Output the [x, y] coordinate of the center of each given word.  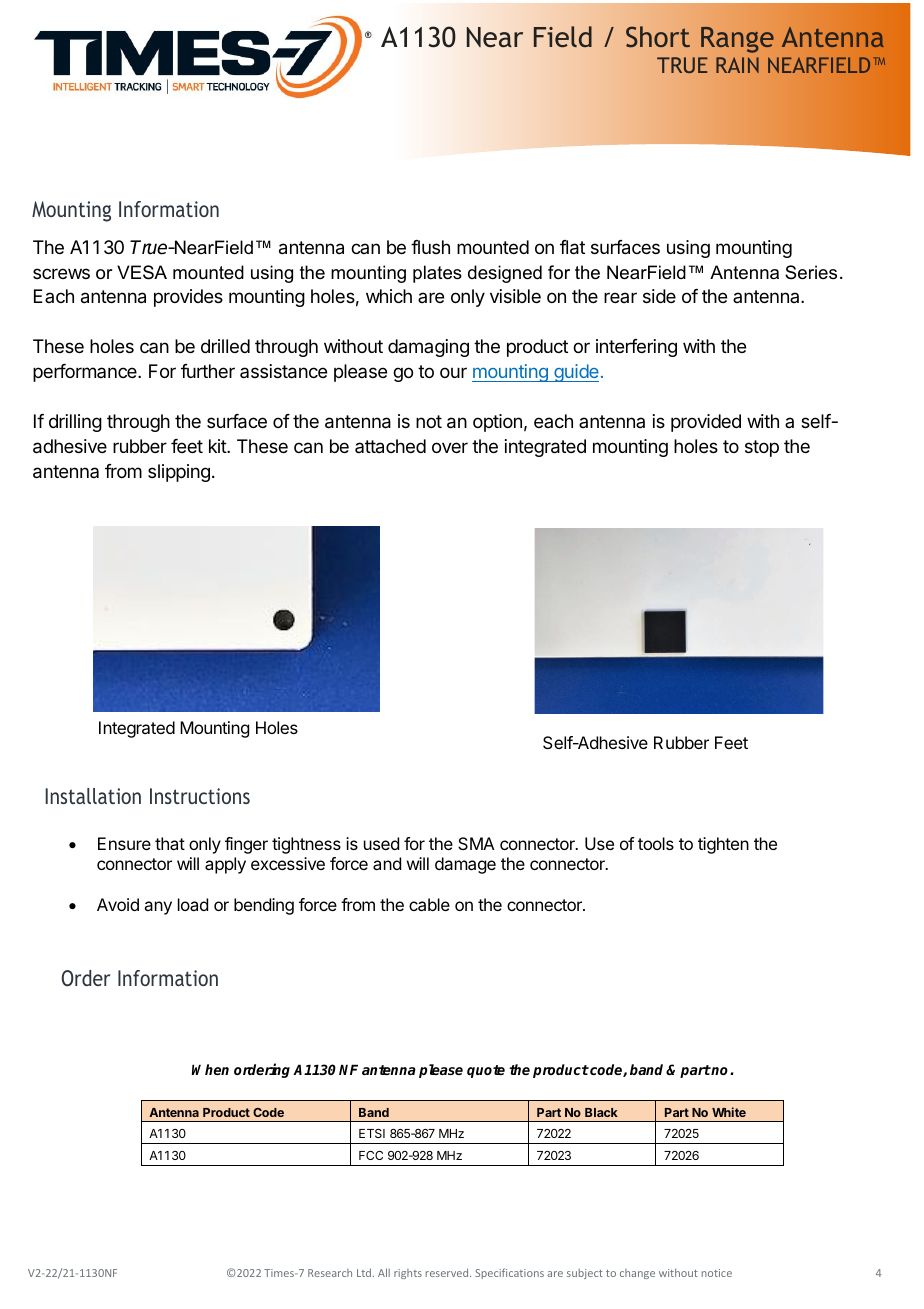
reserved [448, 1272]
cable [429, 904]
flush [430, 247]
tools [656, 843]
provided [706, 423]
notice [717, 1273]
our [453, 372]
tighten [723, 845]
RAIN [737, 65]
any [158, 908]
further [208, 371]
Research [330, 1273]
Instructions [200, 796]
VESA [142, 272]
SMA [476, 843]
